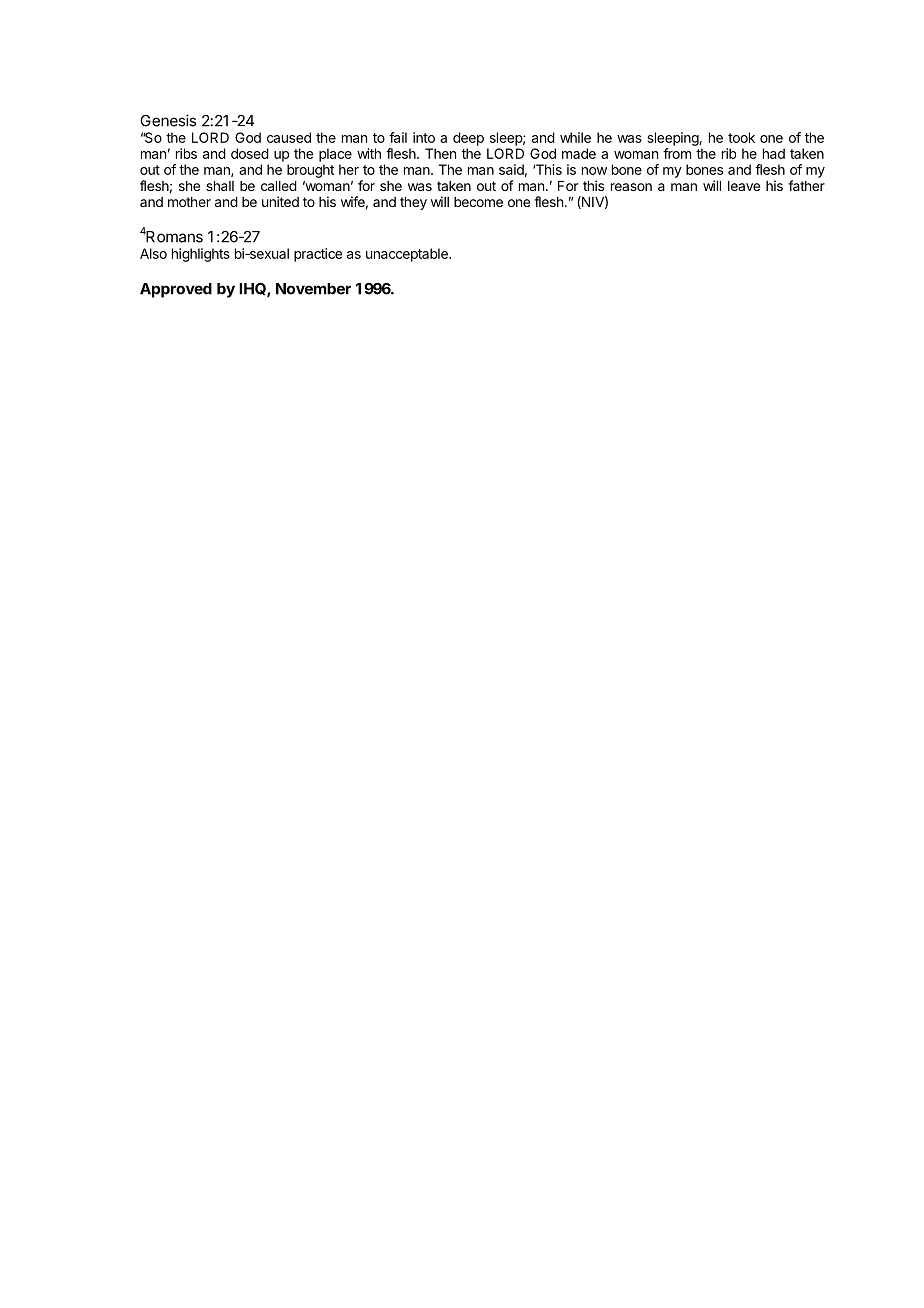 The image size is (924, 1308). I want to click on November, so click(313, 289).
